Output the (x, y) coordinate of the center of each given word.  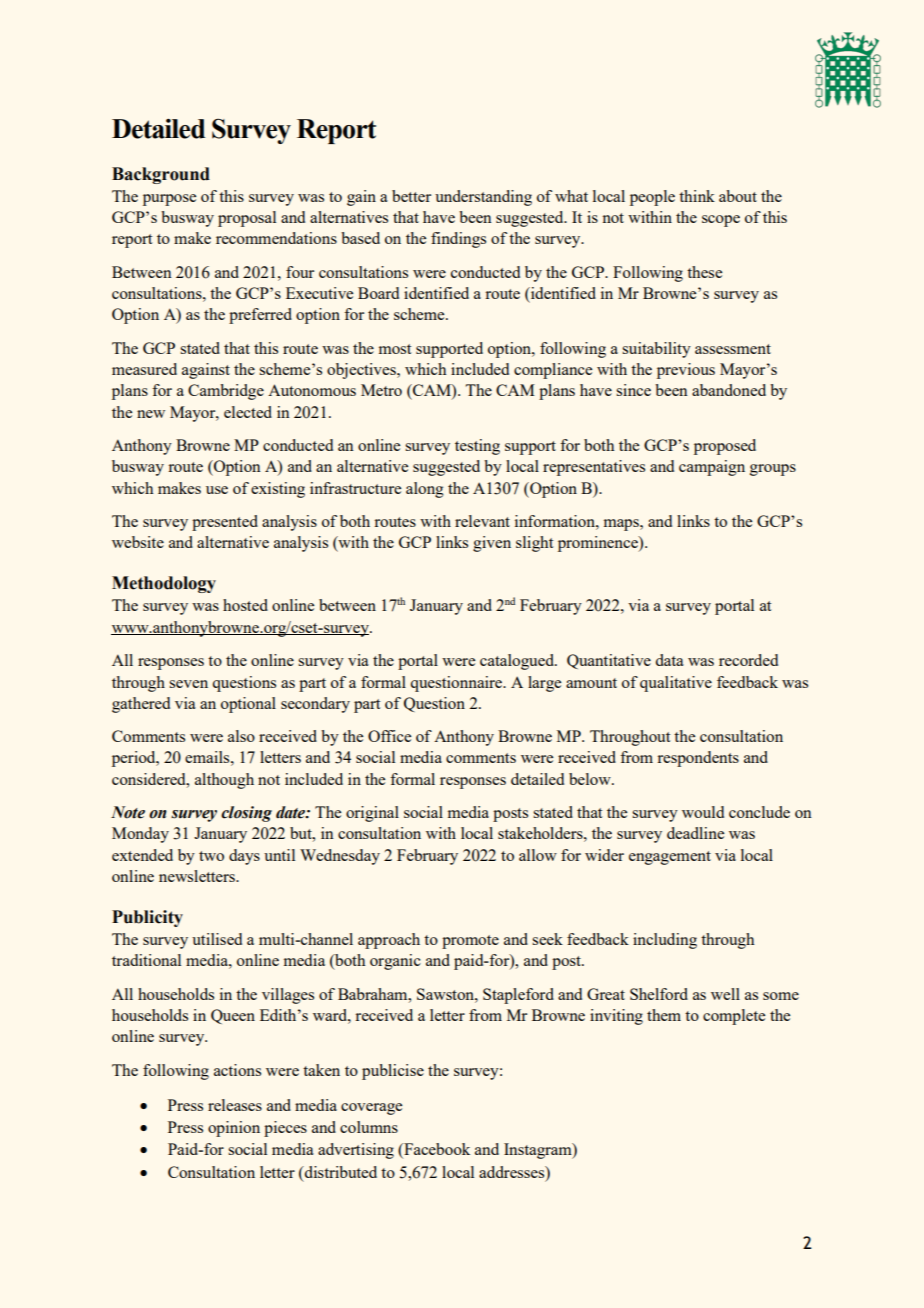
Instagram (539, 1151)
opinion (234, 1129)
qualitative (676, 684)
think (697, 196)
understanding (483, 198)
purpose (169, 200)
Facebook (436, 1150)
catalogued (518, 662)
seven (188, 684)
